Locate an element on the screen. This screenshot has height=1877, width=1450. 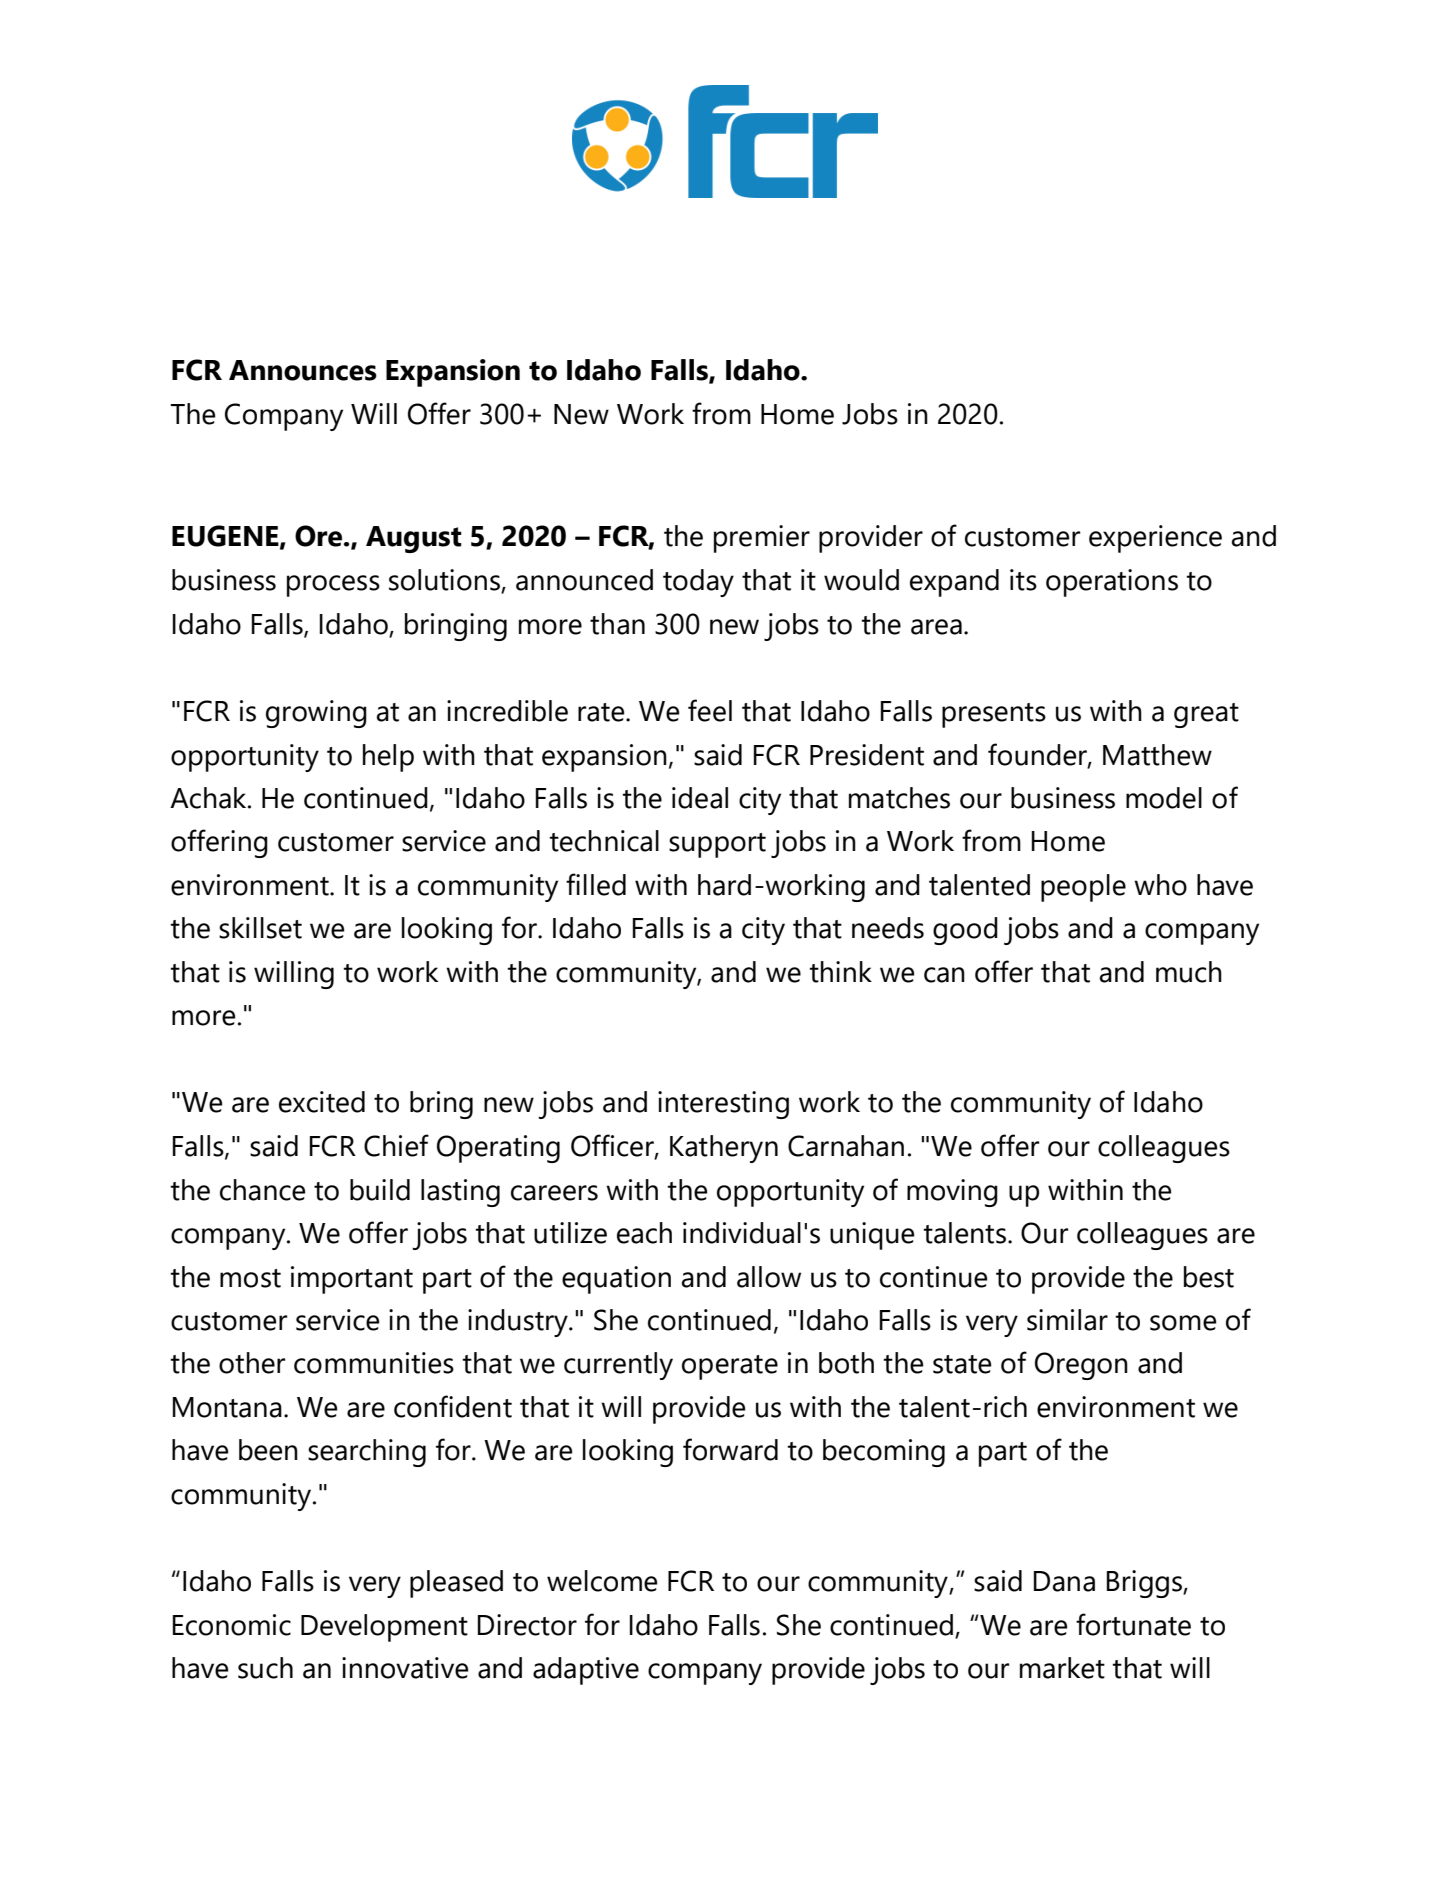
forward is located at coordinates (730, 1449).
